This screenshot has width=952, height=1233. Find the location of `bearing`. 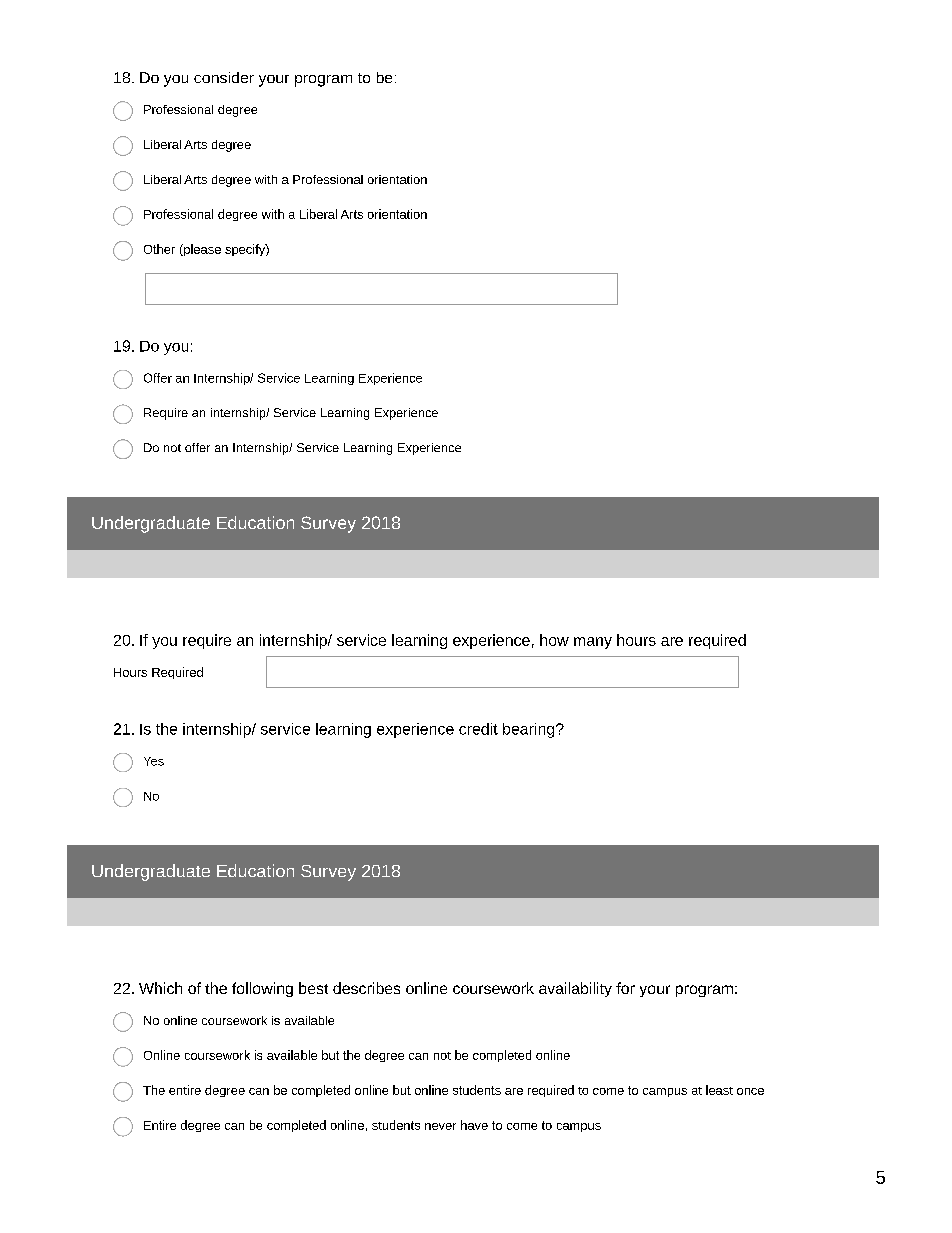

bearing is located at coordinates (530, 730).
